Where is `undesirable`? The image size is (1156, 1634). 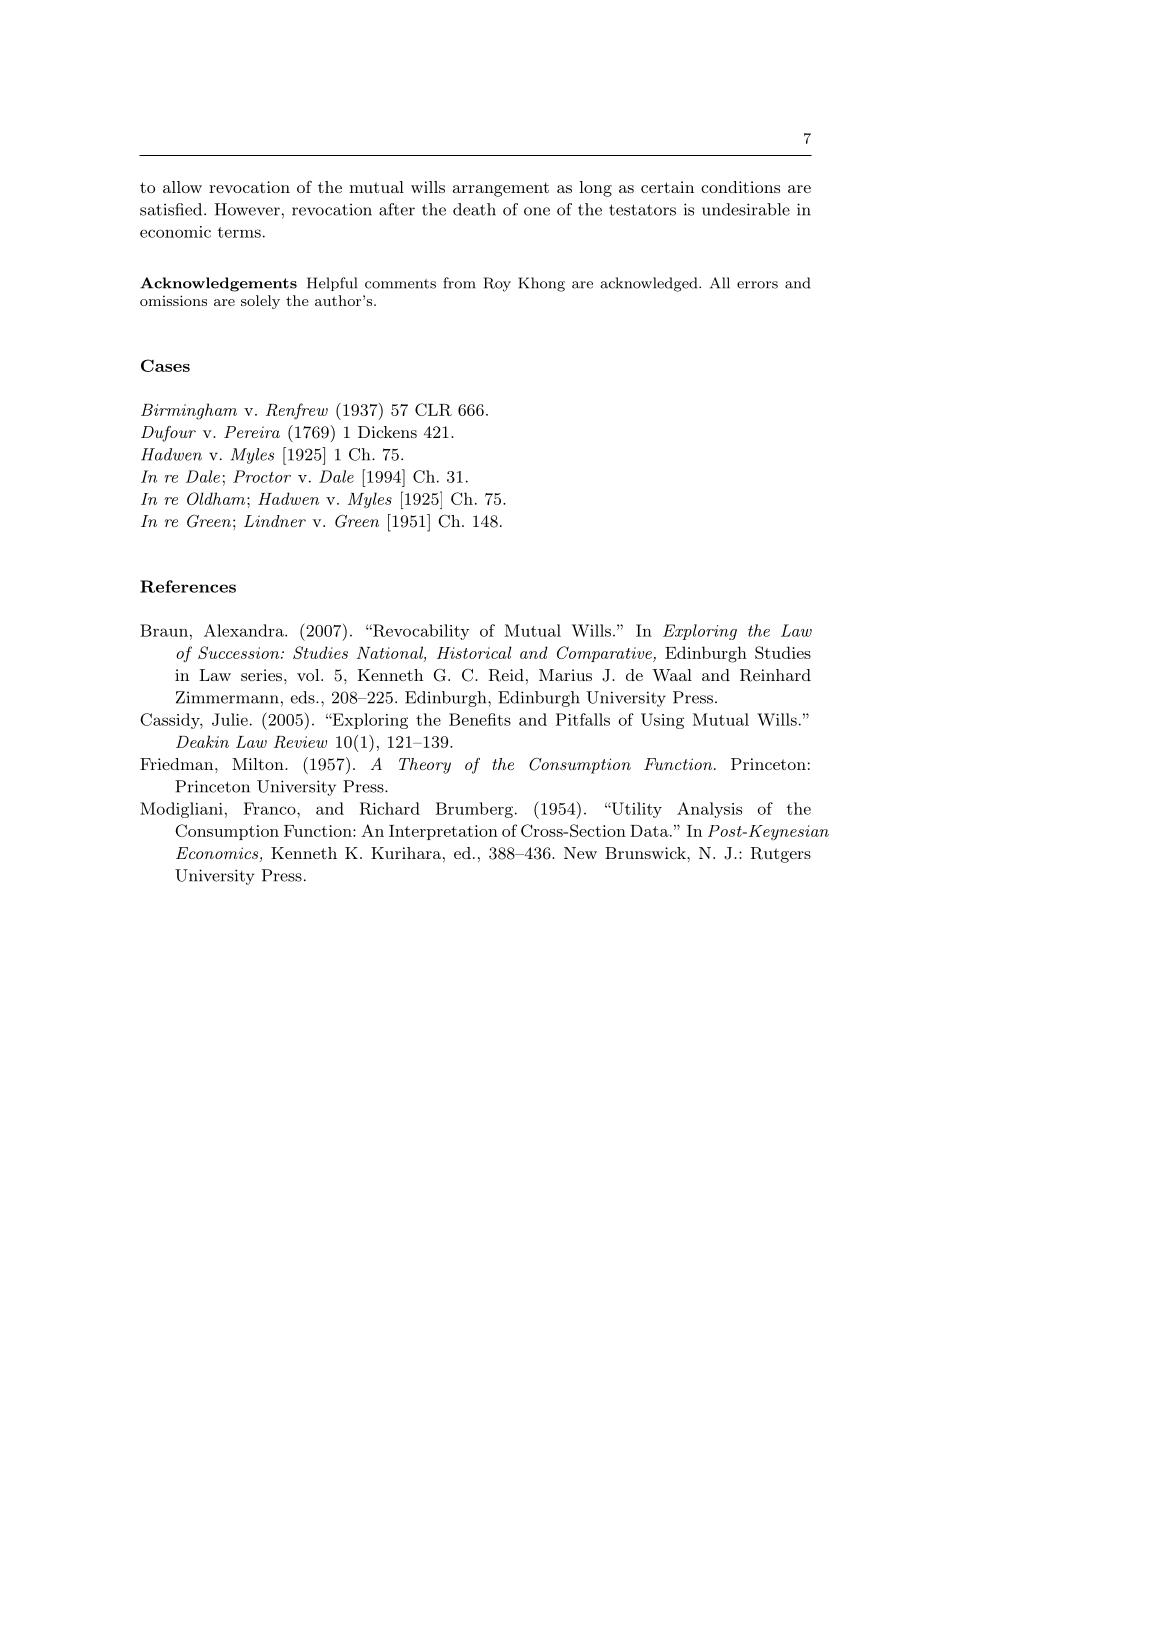
undesirable is located at coordinates (746, 209).
